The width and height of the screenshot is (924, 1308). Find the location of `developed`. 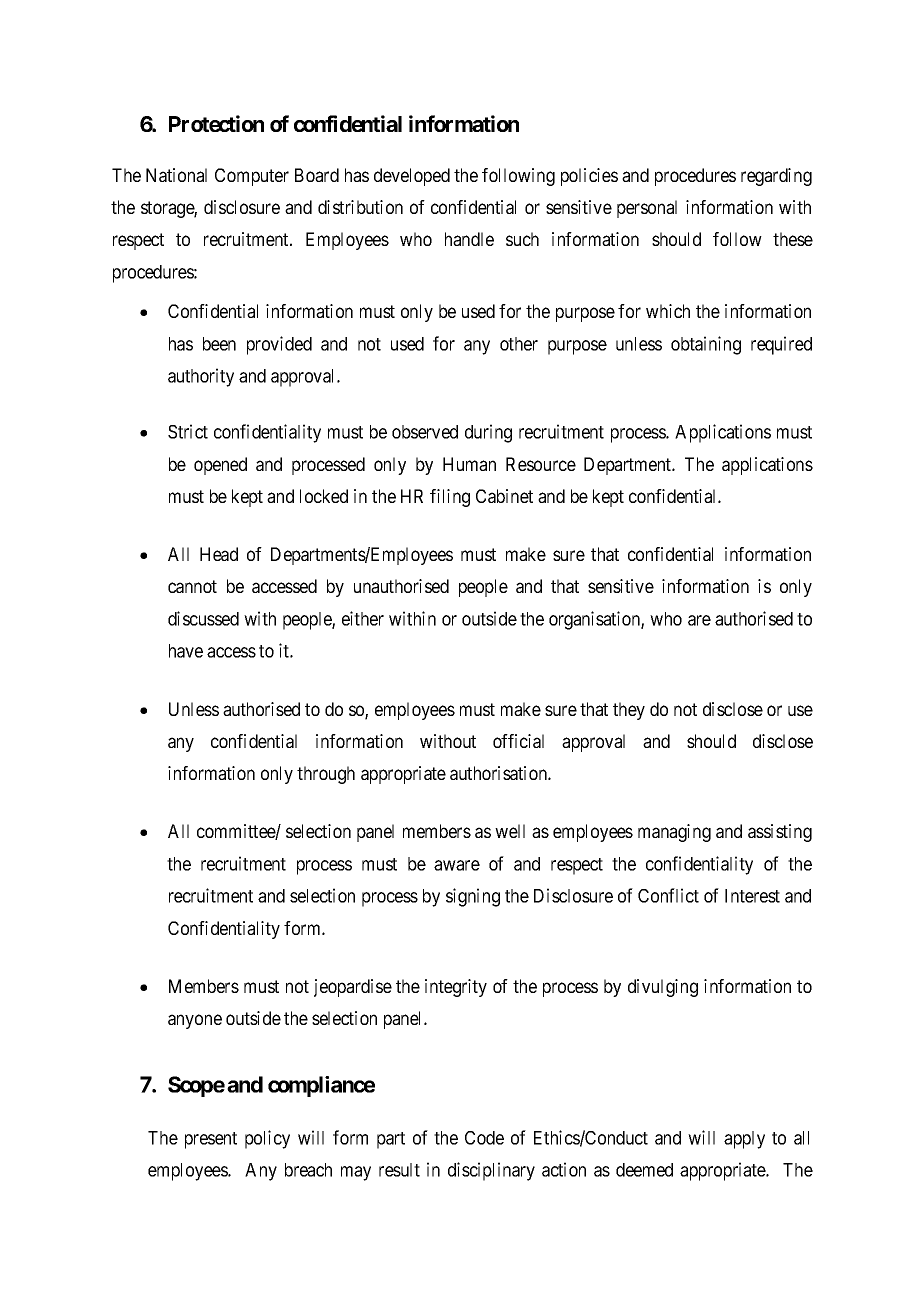

developed is located at coordinates (412, 177).
